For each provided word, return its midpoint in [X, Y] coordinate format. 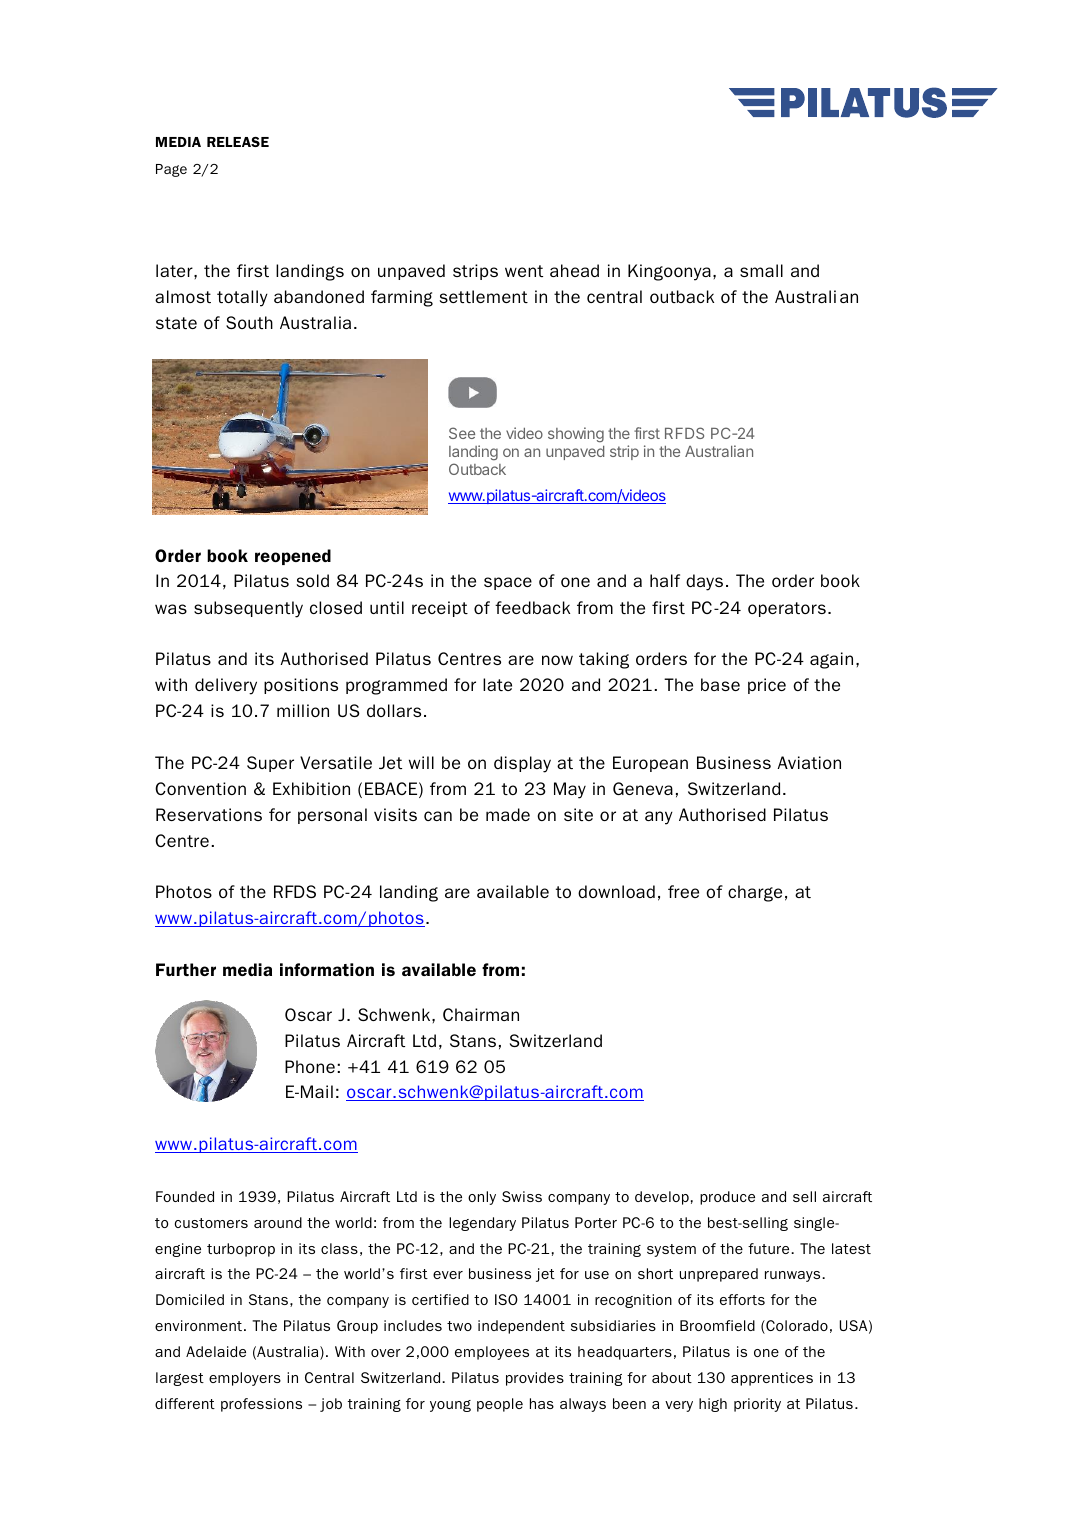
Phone [310, 1066]
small [761, 270]
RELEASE [238, 142]
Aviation [809, 762]
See [462, 433]
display [522, 764]
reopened [293, 557]
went [524, 271]
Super [270, 764]
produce [727, 1198]
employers [245, 1379]
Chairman [481, 1014]
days [704, 582]
